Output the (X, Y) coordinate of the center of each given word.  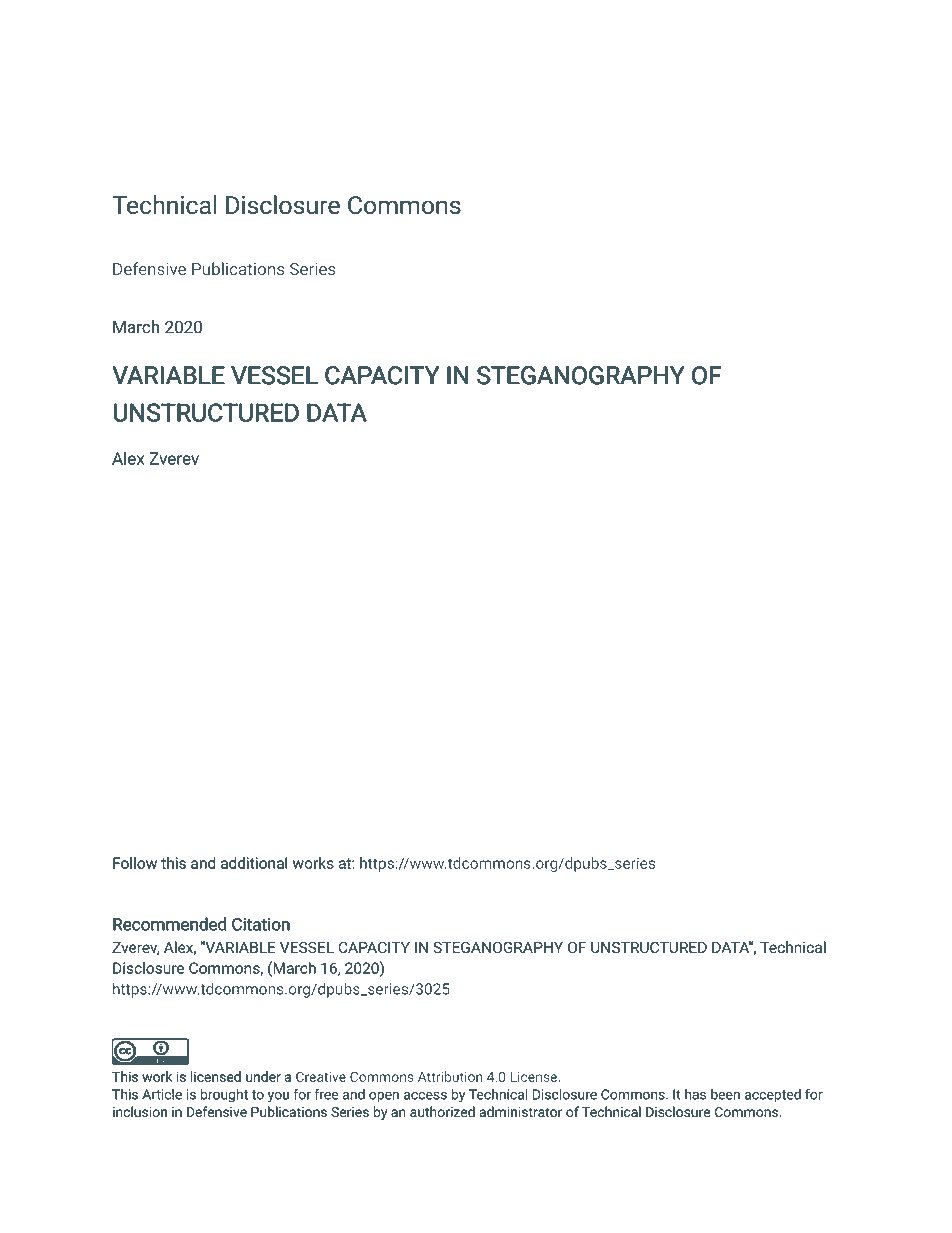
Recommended (170, 924)
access (425, 1095)
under (263, 1076)
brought (224, 1096)
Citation (261, 924)
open (384, 1097)
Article (162, 1094)
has (695, 1094)
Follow (135, 863)
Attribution (450, 1076)
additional (254, 863)
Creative (321, 1077)
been (725, 1094)
